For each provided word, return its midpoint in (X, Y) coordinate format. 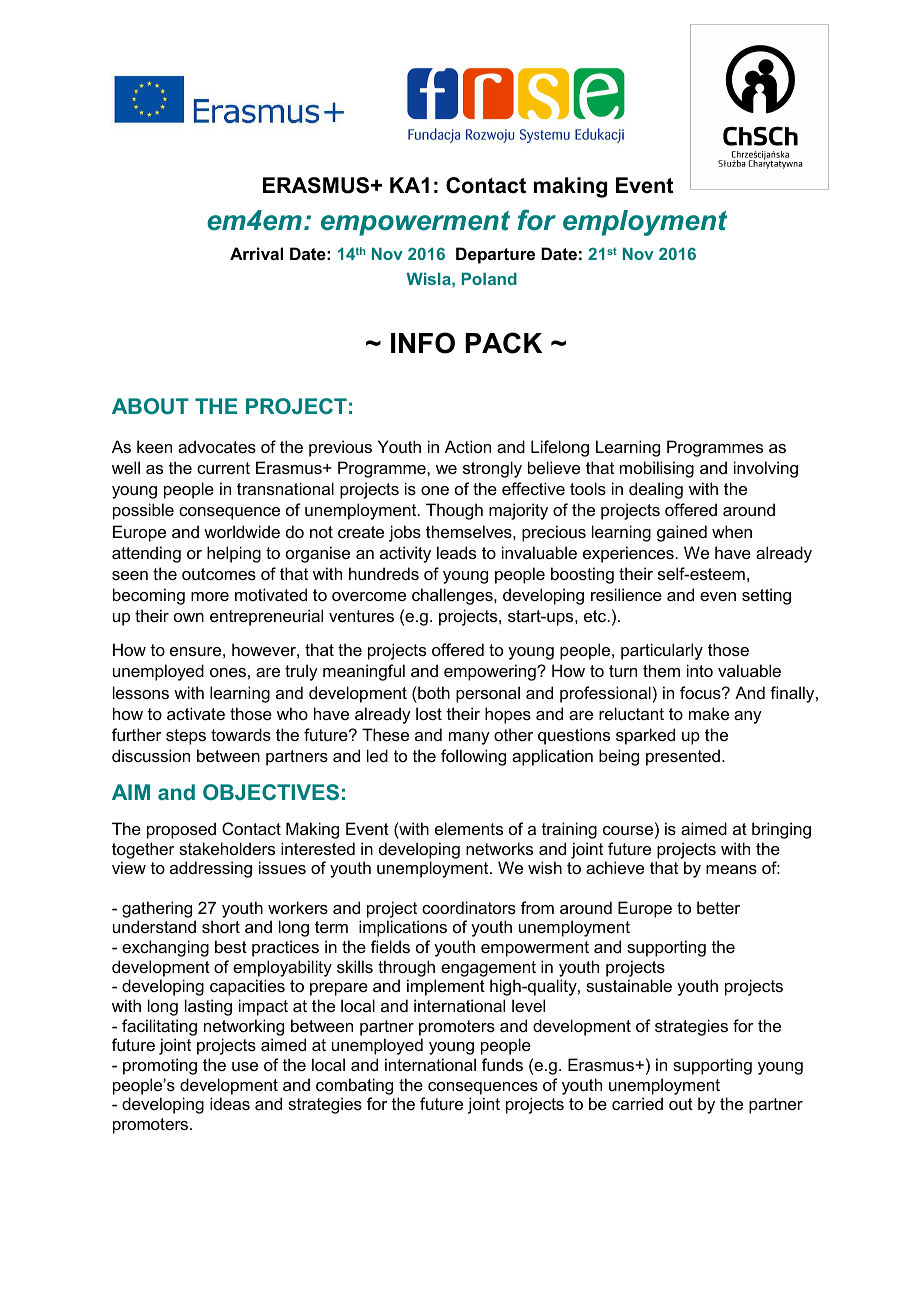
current (223, 468)
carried (637, 1103)
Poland (489, 278)
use (245, 1066)
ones (228, 672)
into (700, 670)
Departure (495, 255)
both (433, 692)
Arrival (256, 253)
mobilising (657, 469)
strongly (492, 469)
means (731, 869)
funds (502, 1064)
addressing (211, 869)
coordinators (469, 907)
